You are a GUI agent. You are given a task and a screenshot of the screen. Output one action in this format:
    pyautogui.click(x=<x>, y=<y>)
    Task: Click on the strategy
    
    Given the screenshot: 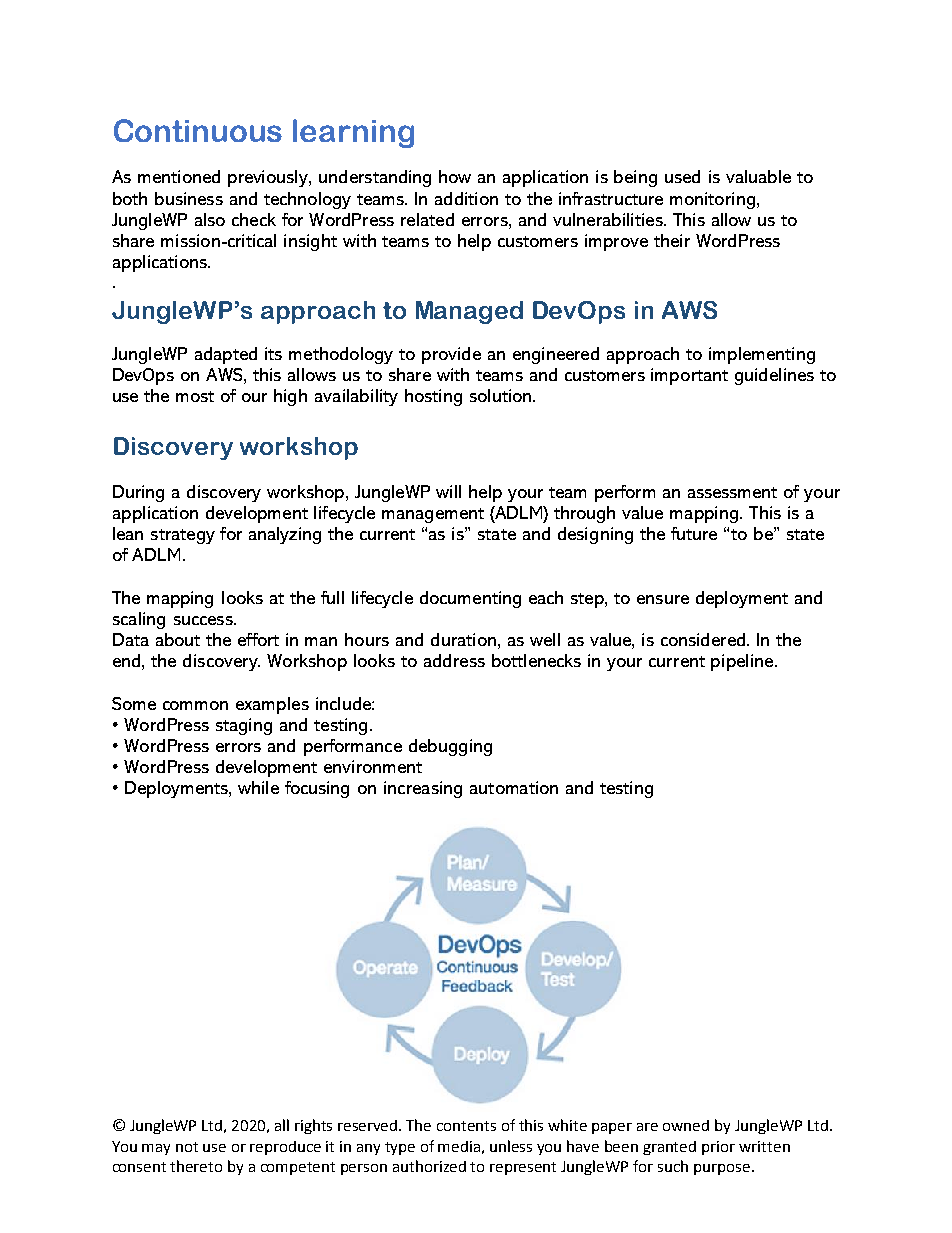 What is the action you would take?
    pyautogui.click(x=183, y=536)
